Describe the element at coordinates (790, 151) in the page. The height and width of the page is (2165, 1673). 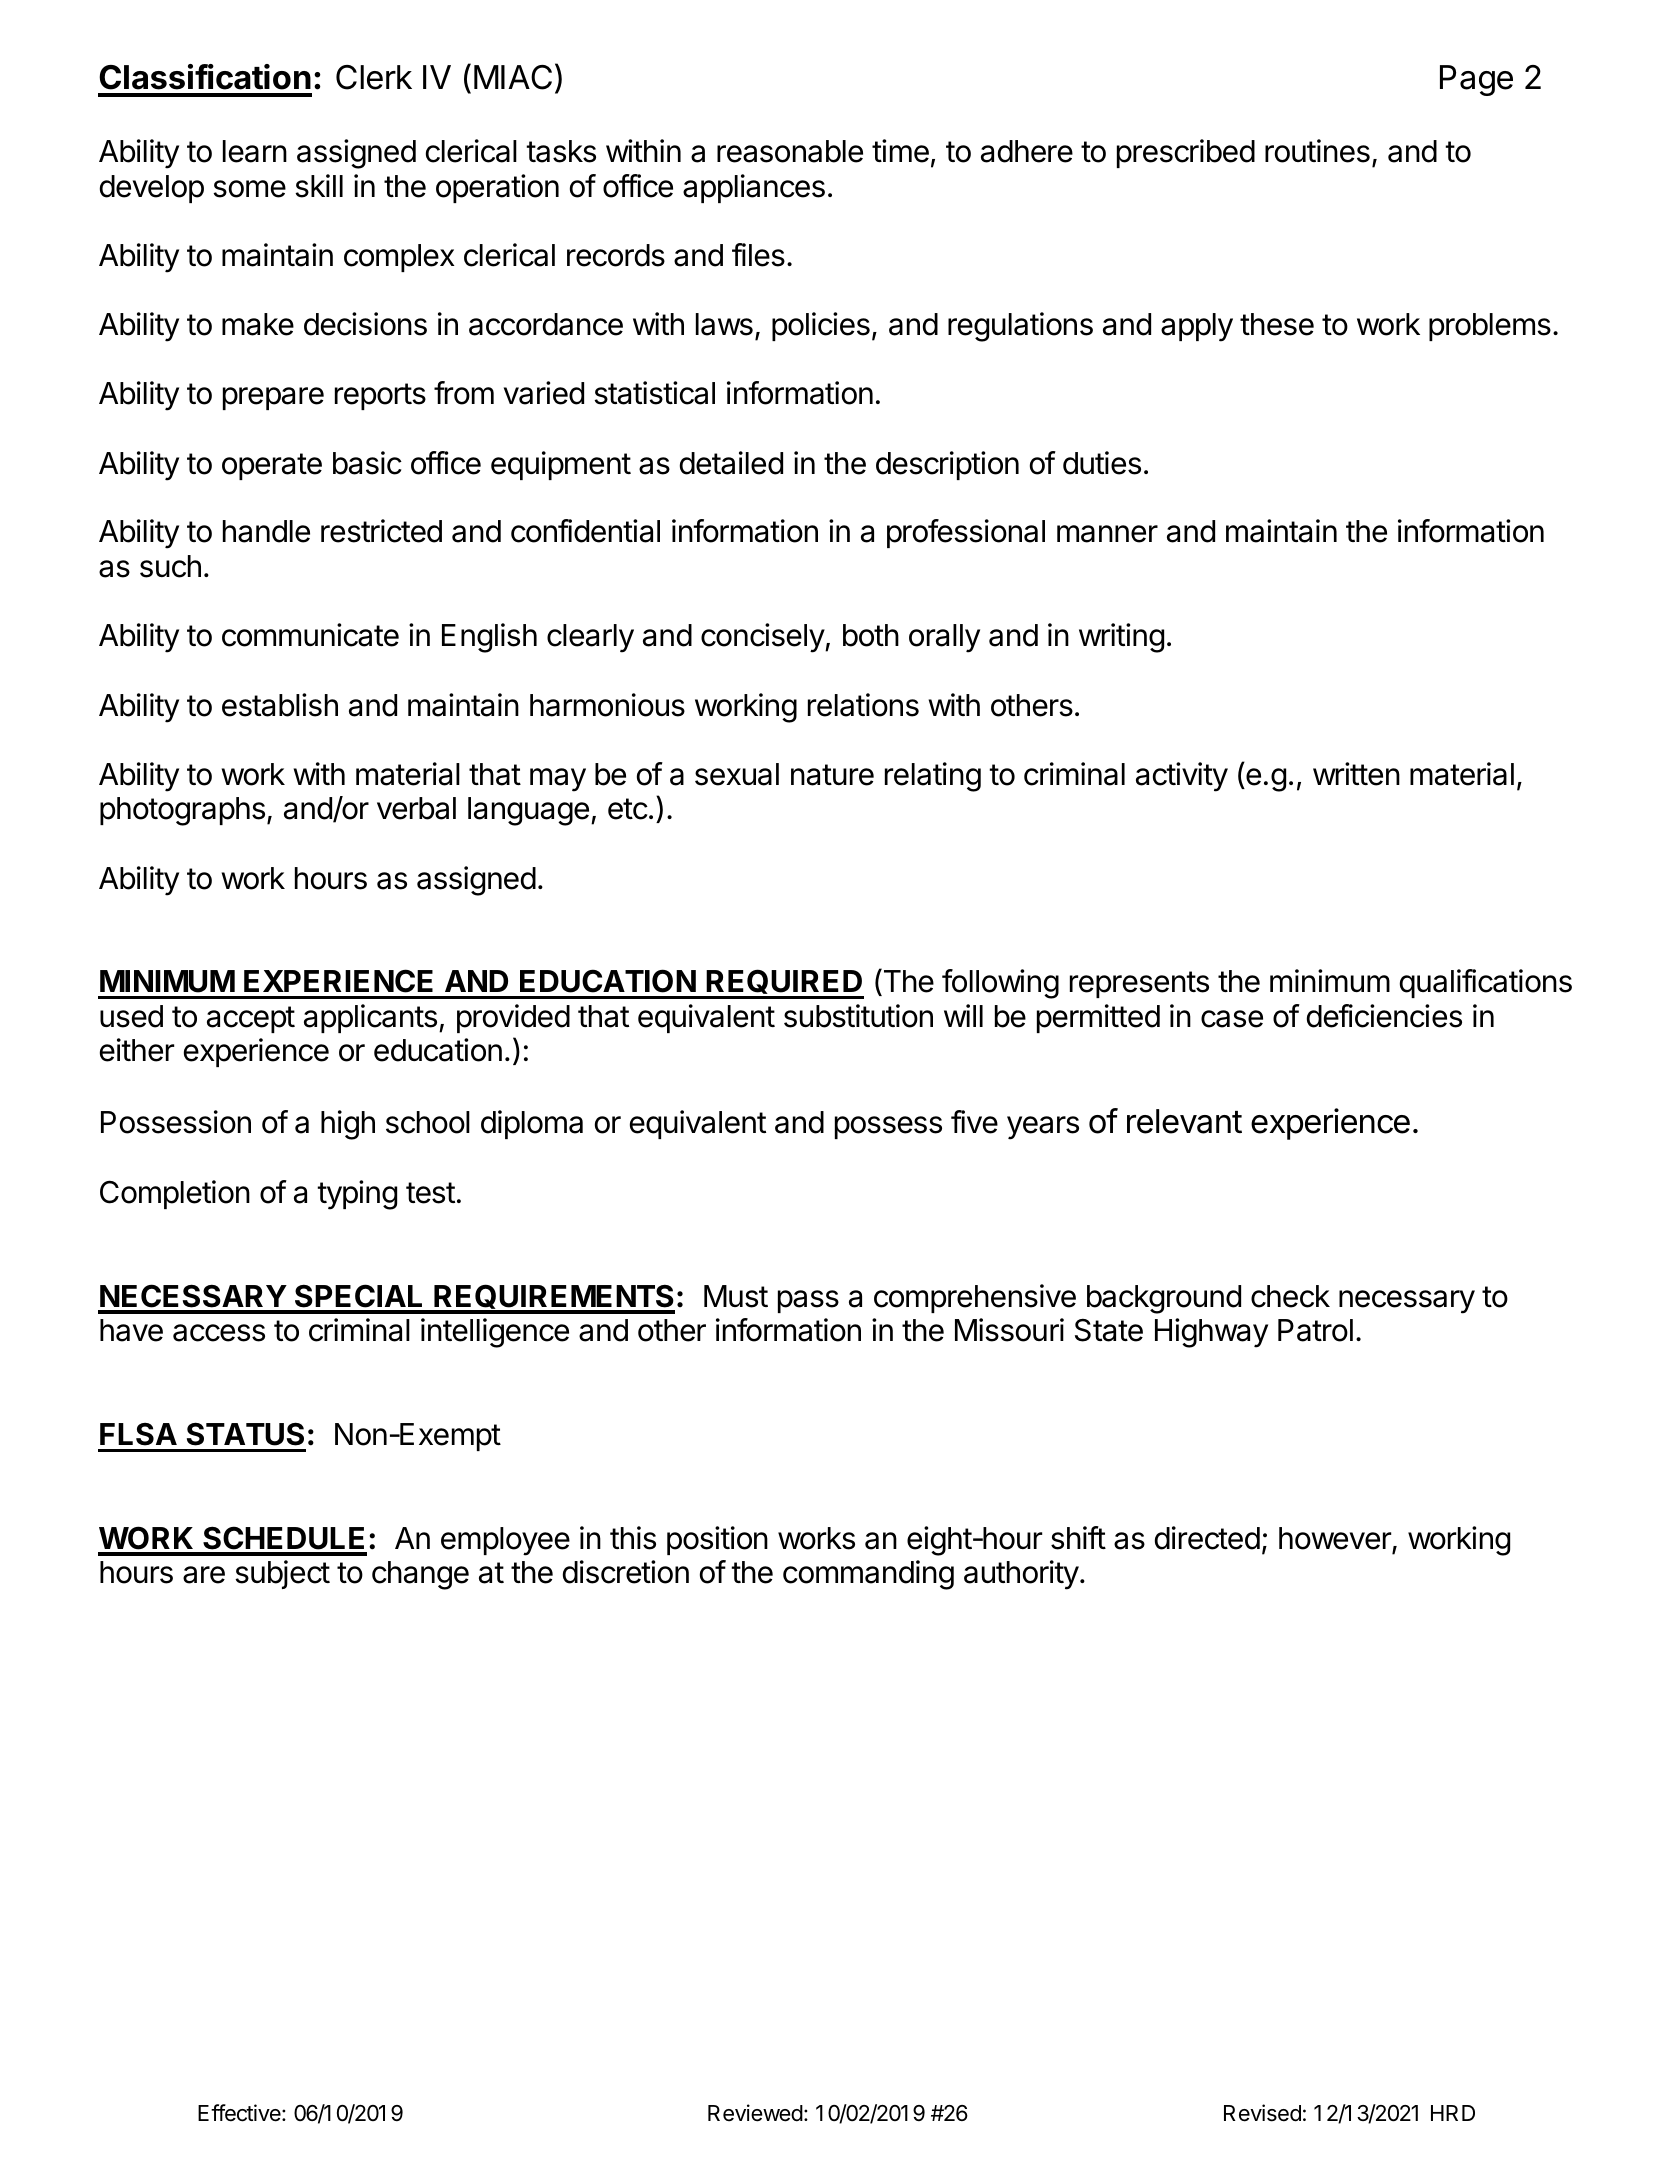
I see `reasonable` at that location.
